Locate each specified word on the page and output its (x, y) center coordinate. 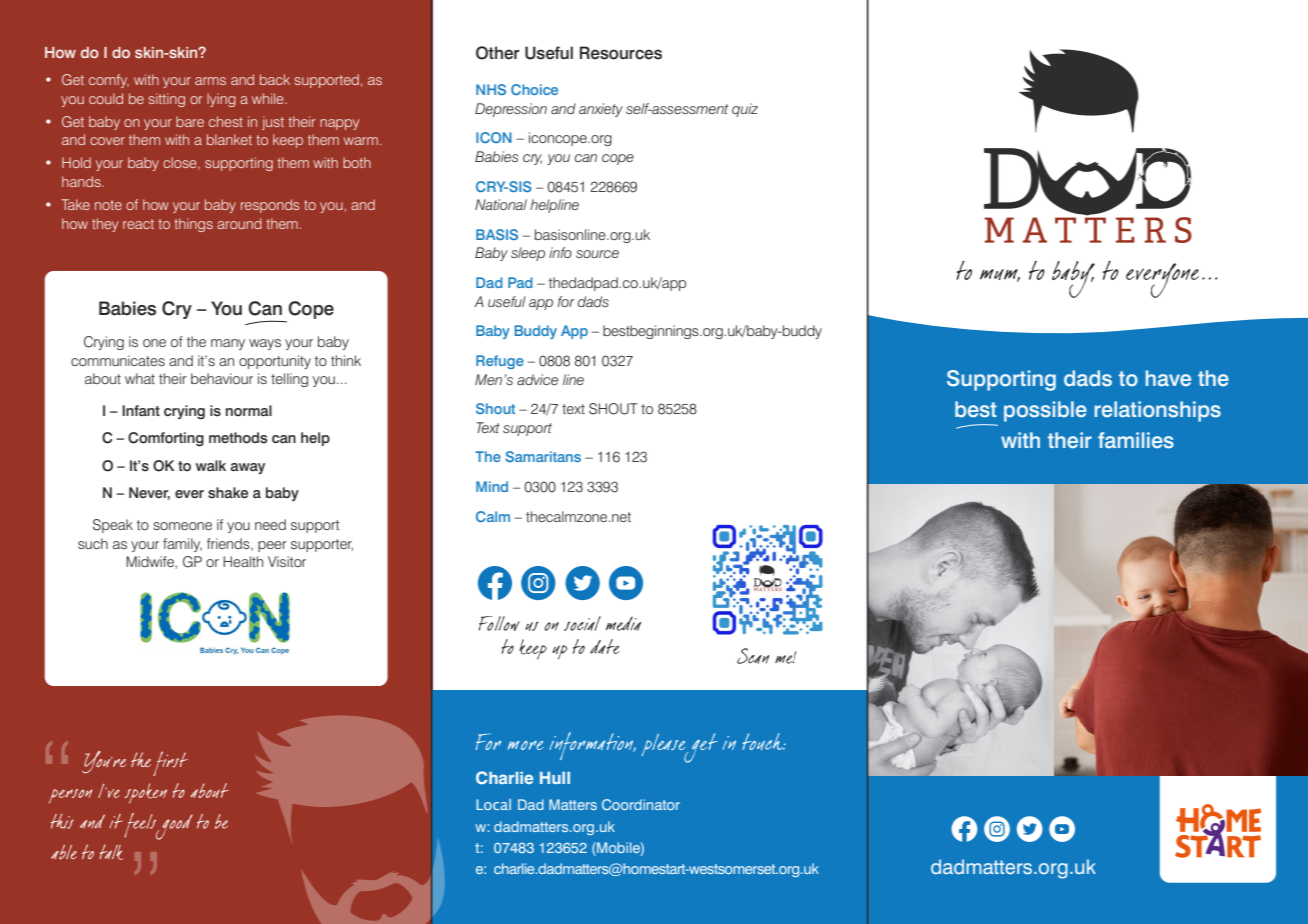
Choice (534, 89)
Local (493, 804)
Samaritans (543, 456)
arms (210, 81)
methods (238, 438)
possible (1045, 411)
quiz (745, 110)
